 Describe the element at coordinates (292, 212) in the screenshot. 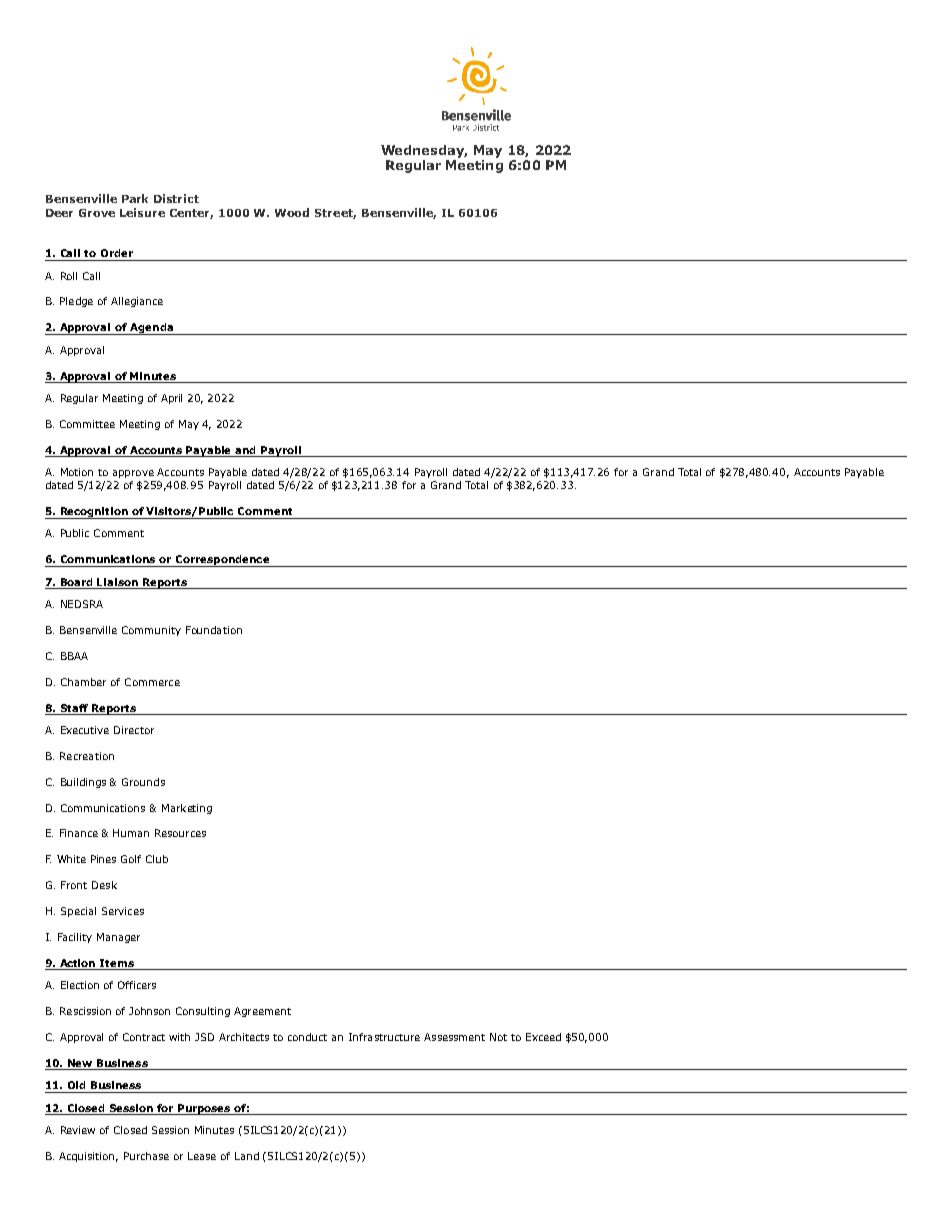

I see `Wood` at that location.
